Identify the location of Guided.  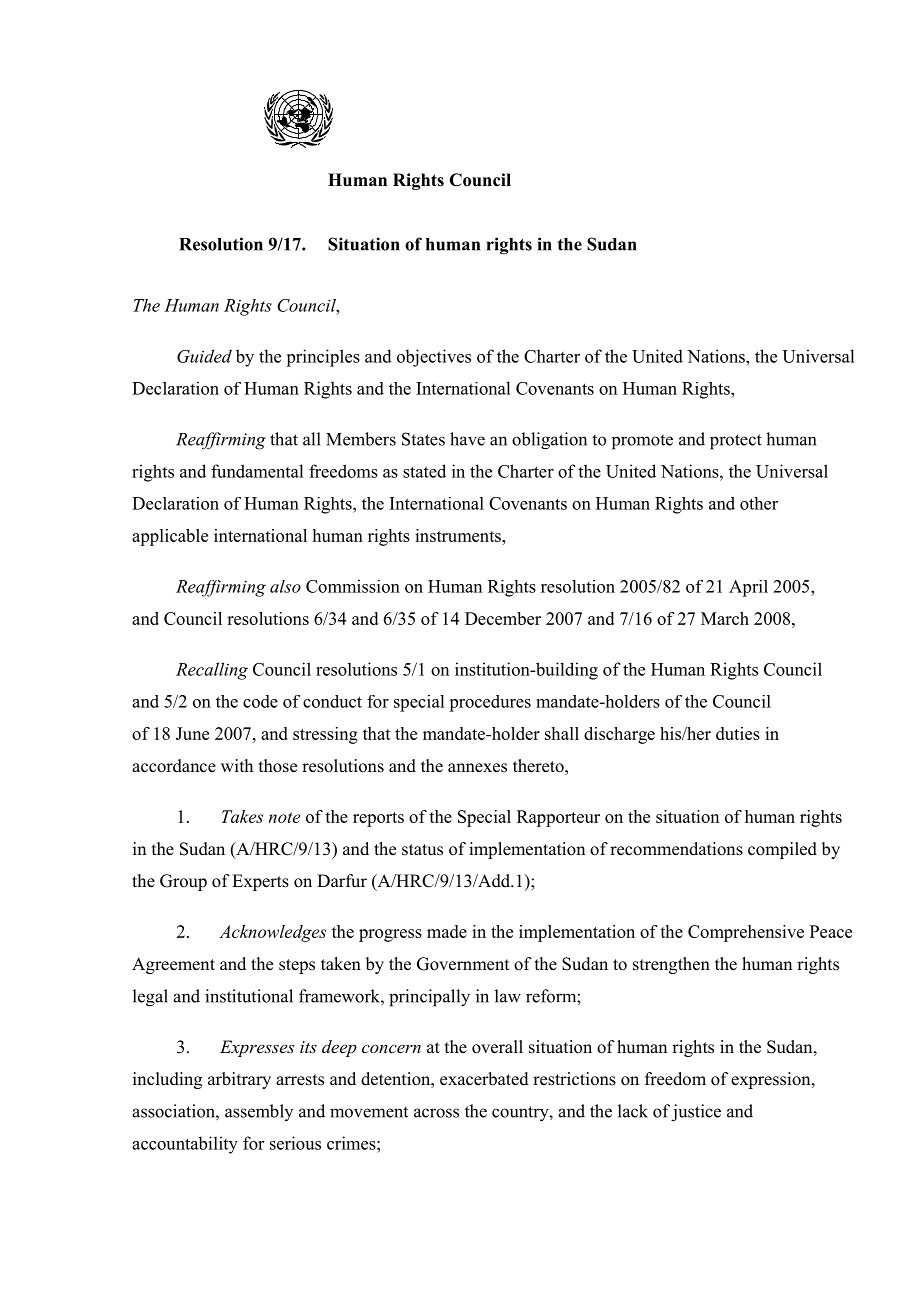
(204, 356).
